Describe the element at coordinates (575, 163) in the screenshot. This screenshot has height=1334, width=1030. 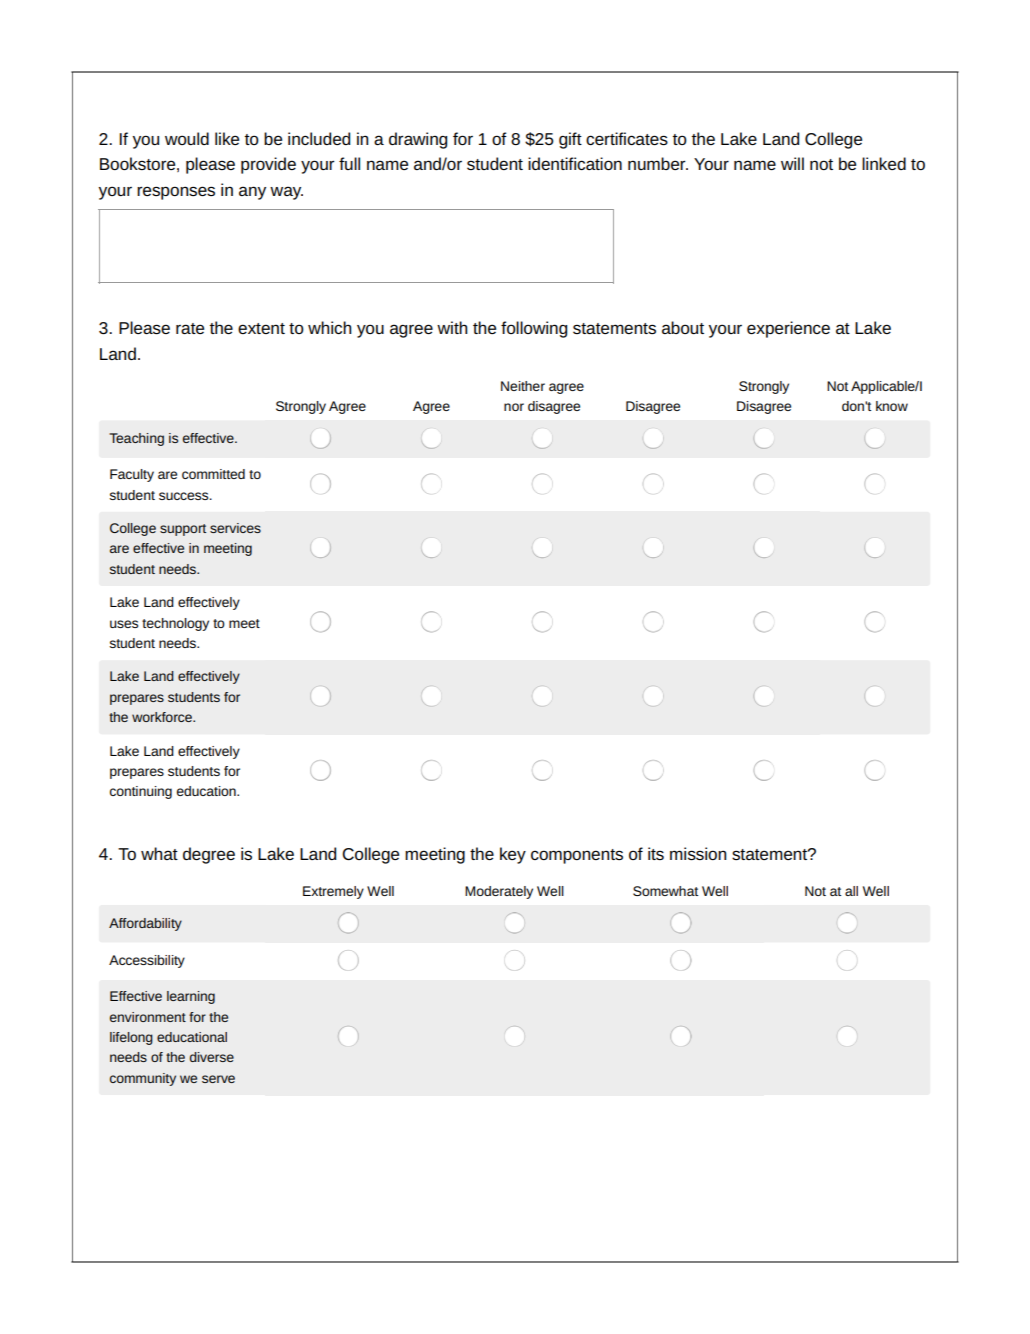
I see `identification` at that location.
